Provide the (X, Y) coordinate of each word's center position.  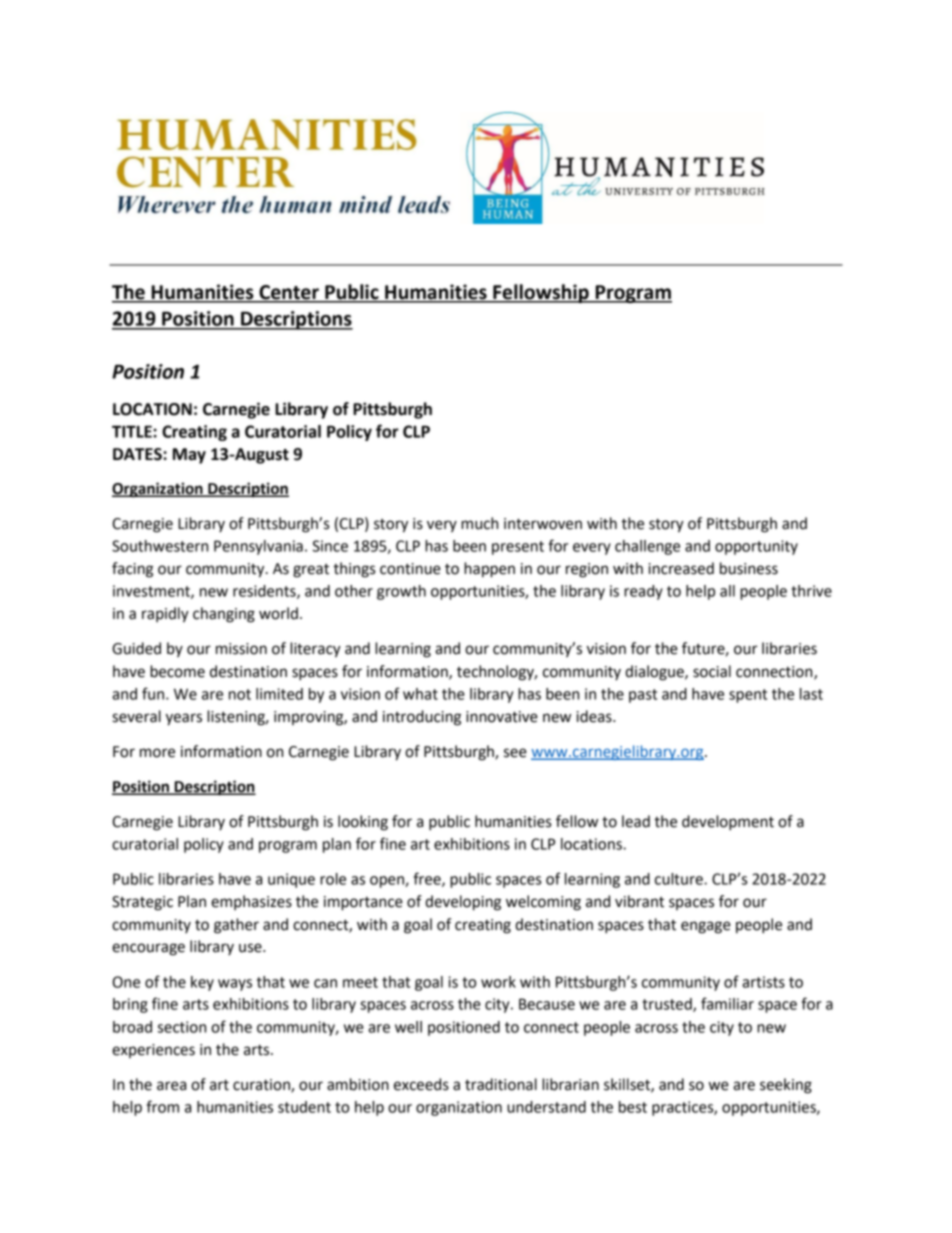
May (189, 456)
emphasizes (251, 902)
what (420, 694)
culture (680, 879)
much (479, 523)
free (428, 879)
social (712, 671)
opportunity (756, 547)
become (177, 671)
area (171, 1086)
